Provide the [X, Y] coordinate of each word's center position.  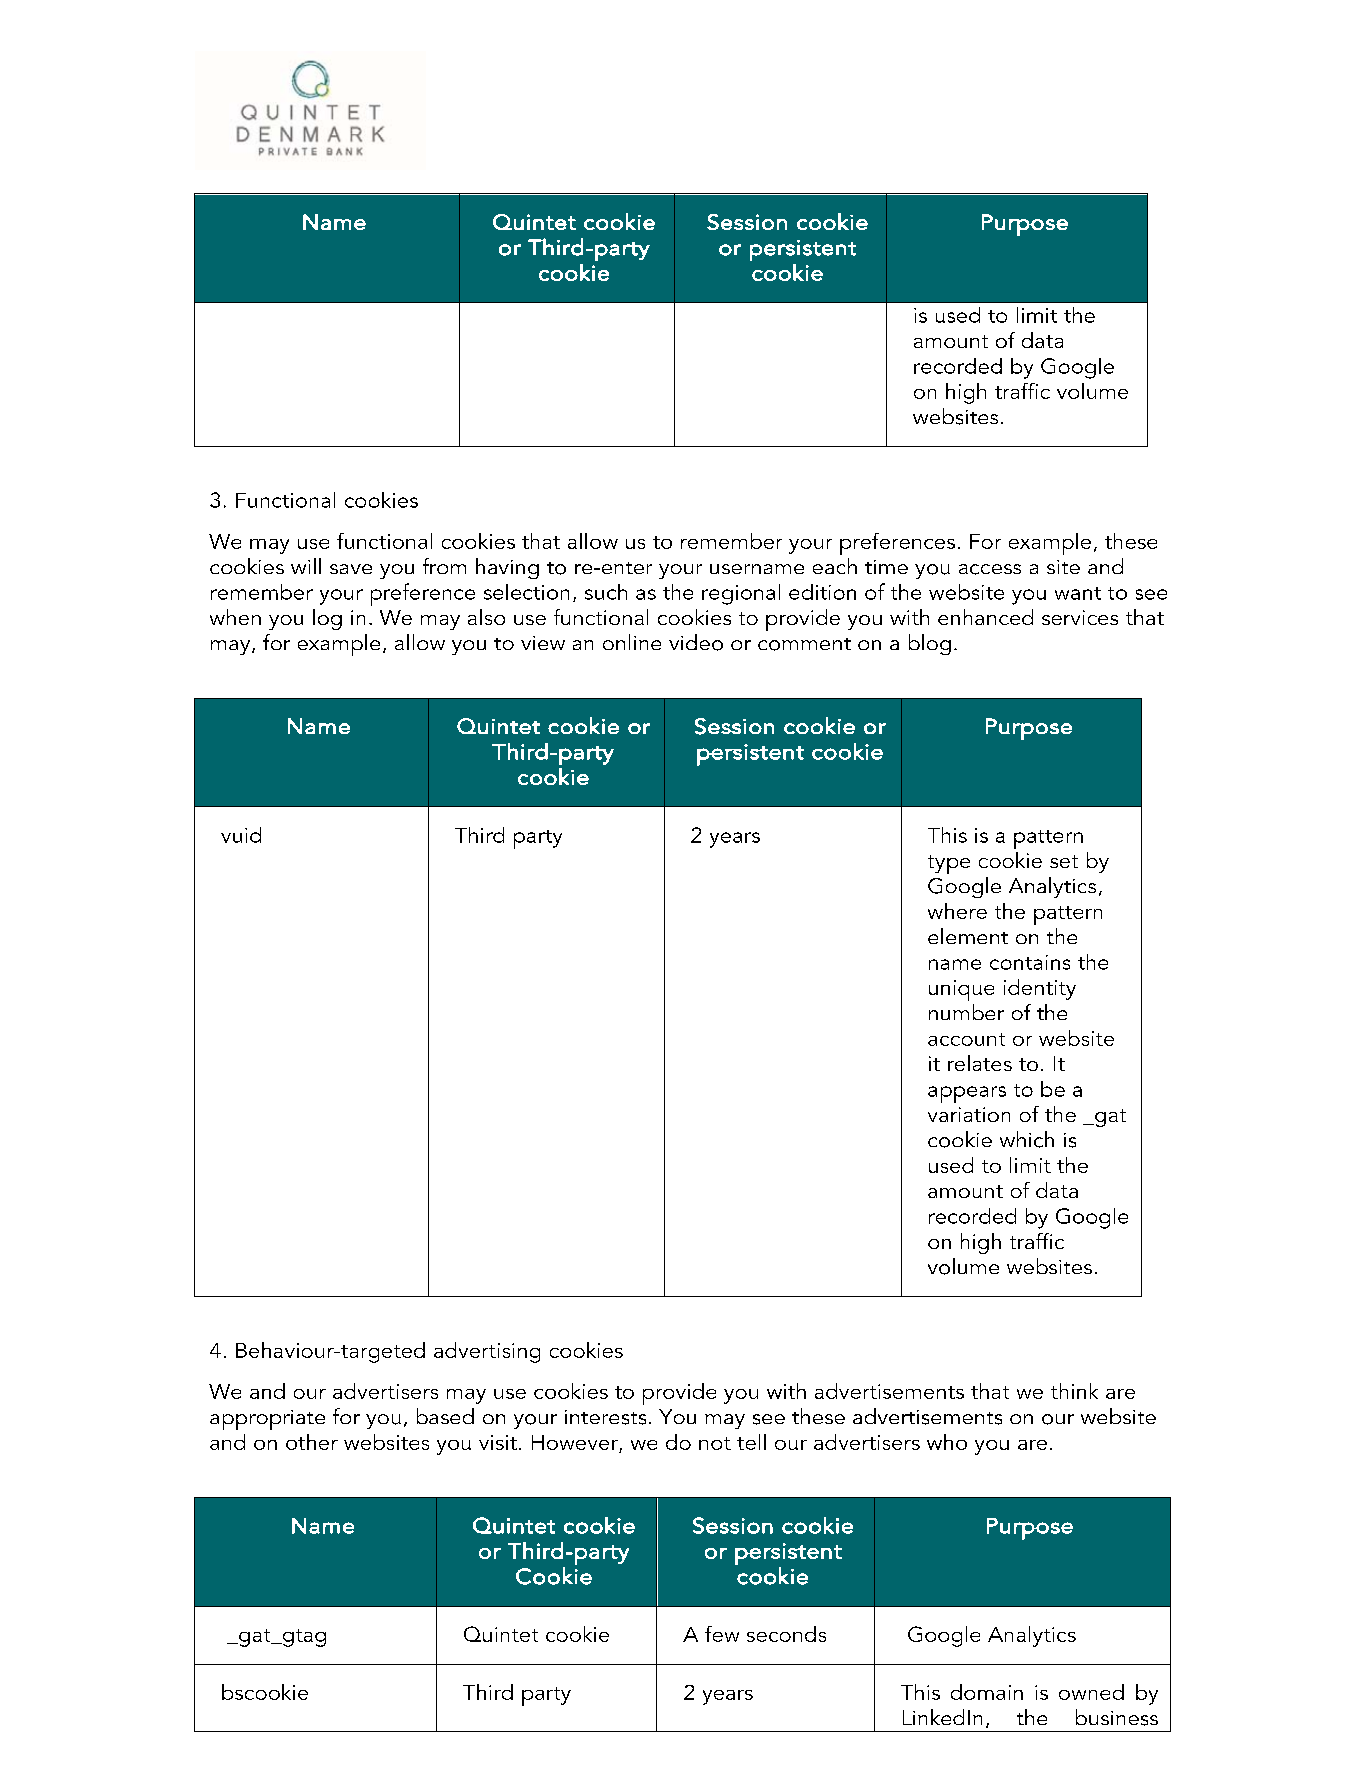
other [312, 1442]
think [1074, 1391]
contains [1030, 962]
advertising [487, 1352]
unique [961, 990]
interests [605, 1417]
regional [741, 594]
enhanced [985, 617]
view [543, 643]
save [351, 569]
